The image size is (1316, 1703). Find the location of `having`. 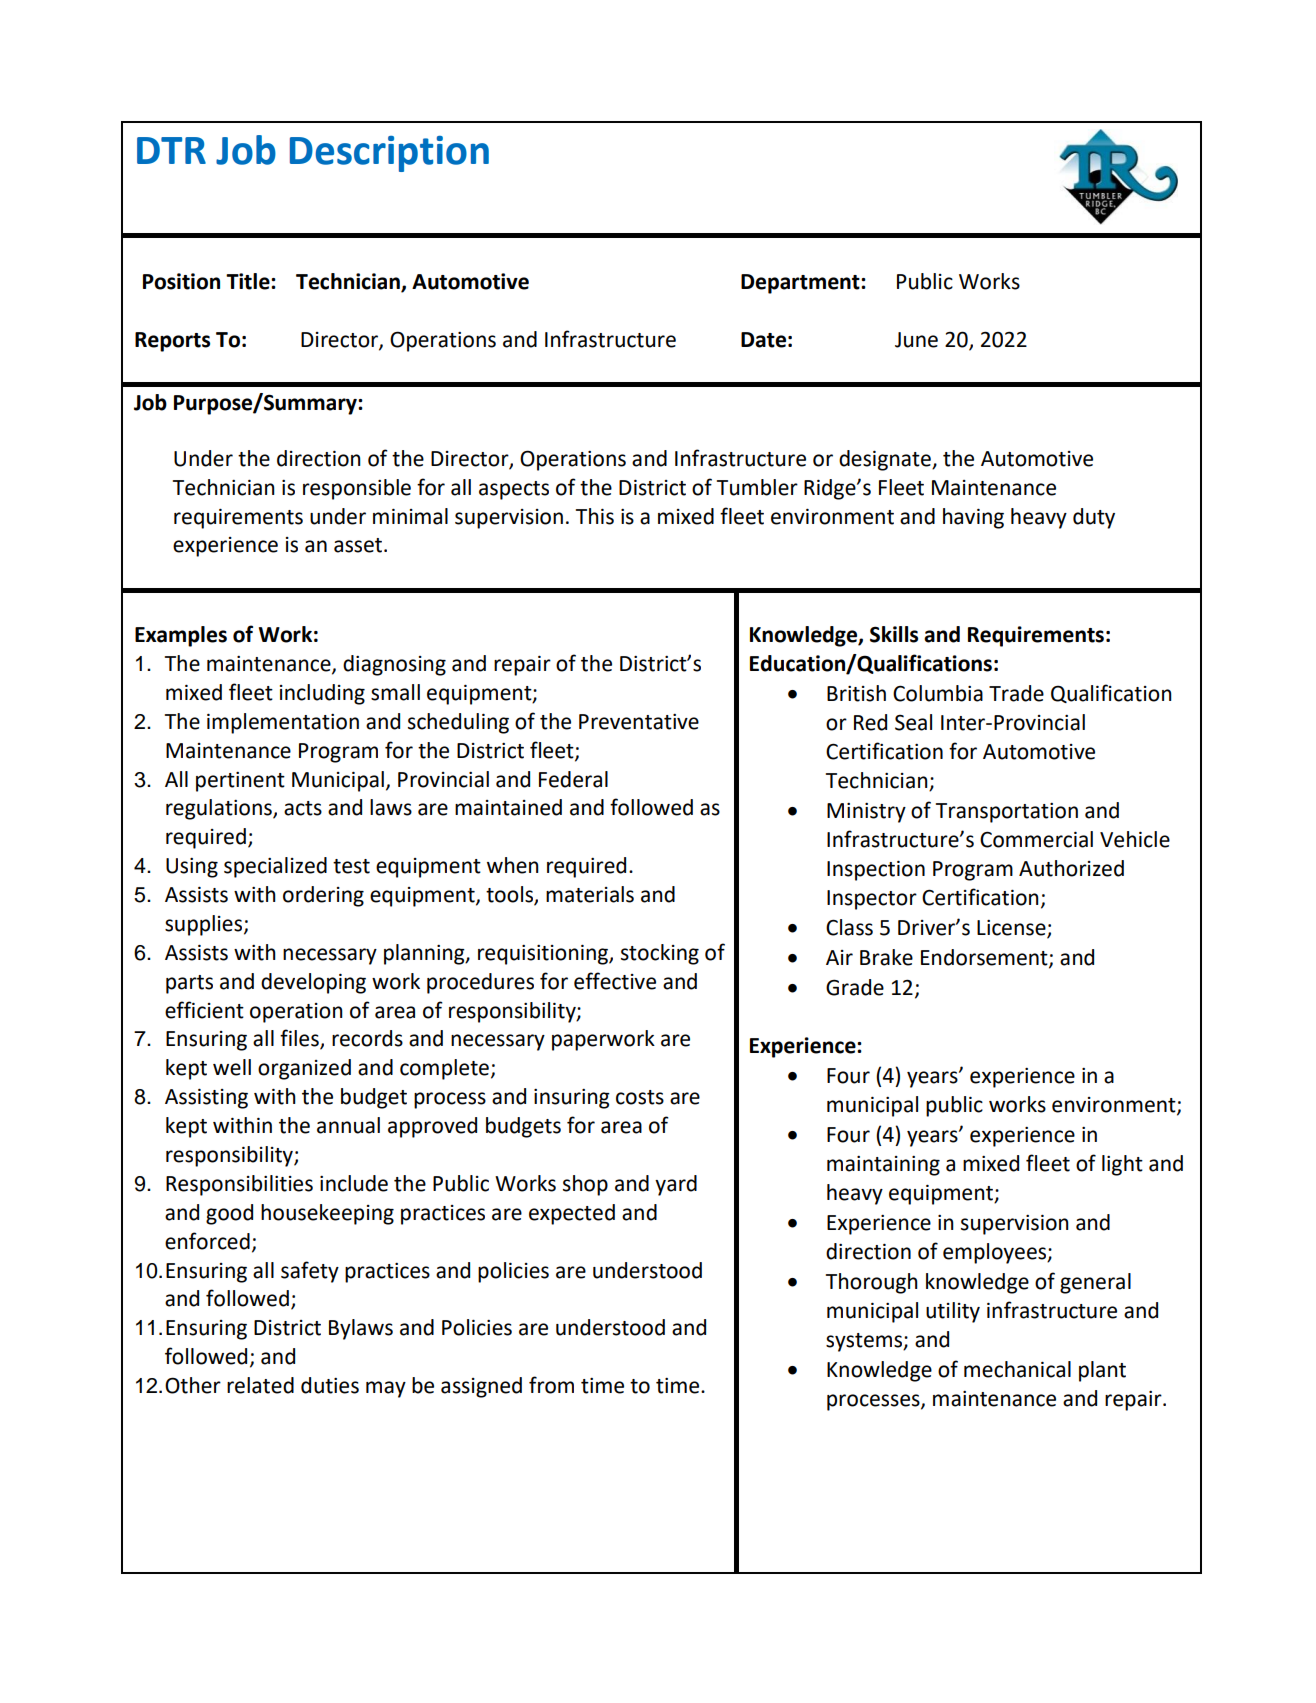

having is located at coordinates (973, 518).
